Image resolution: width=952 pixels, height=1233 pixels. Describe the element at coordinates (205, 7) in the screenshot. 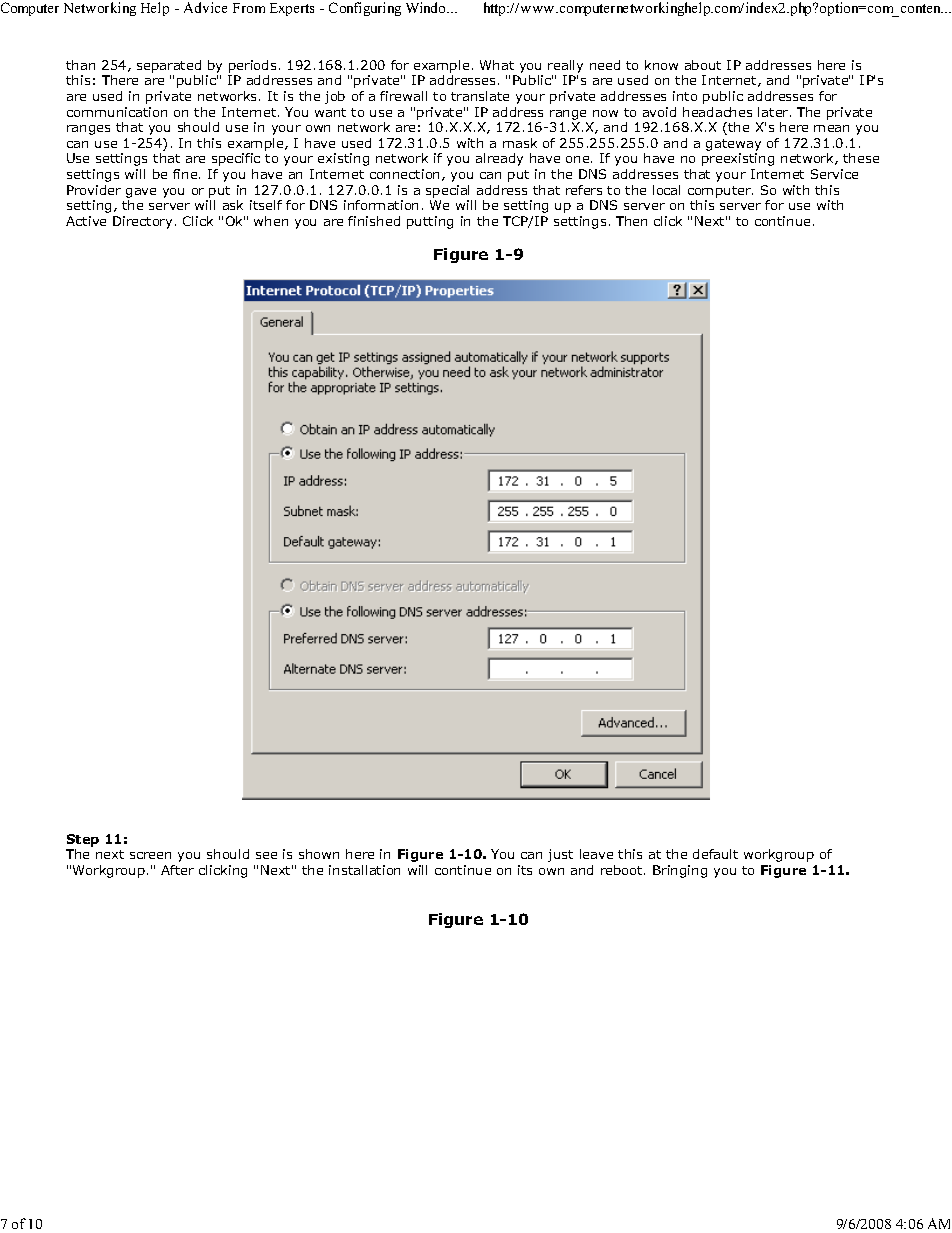

I see `Advice` at that location.
